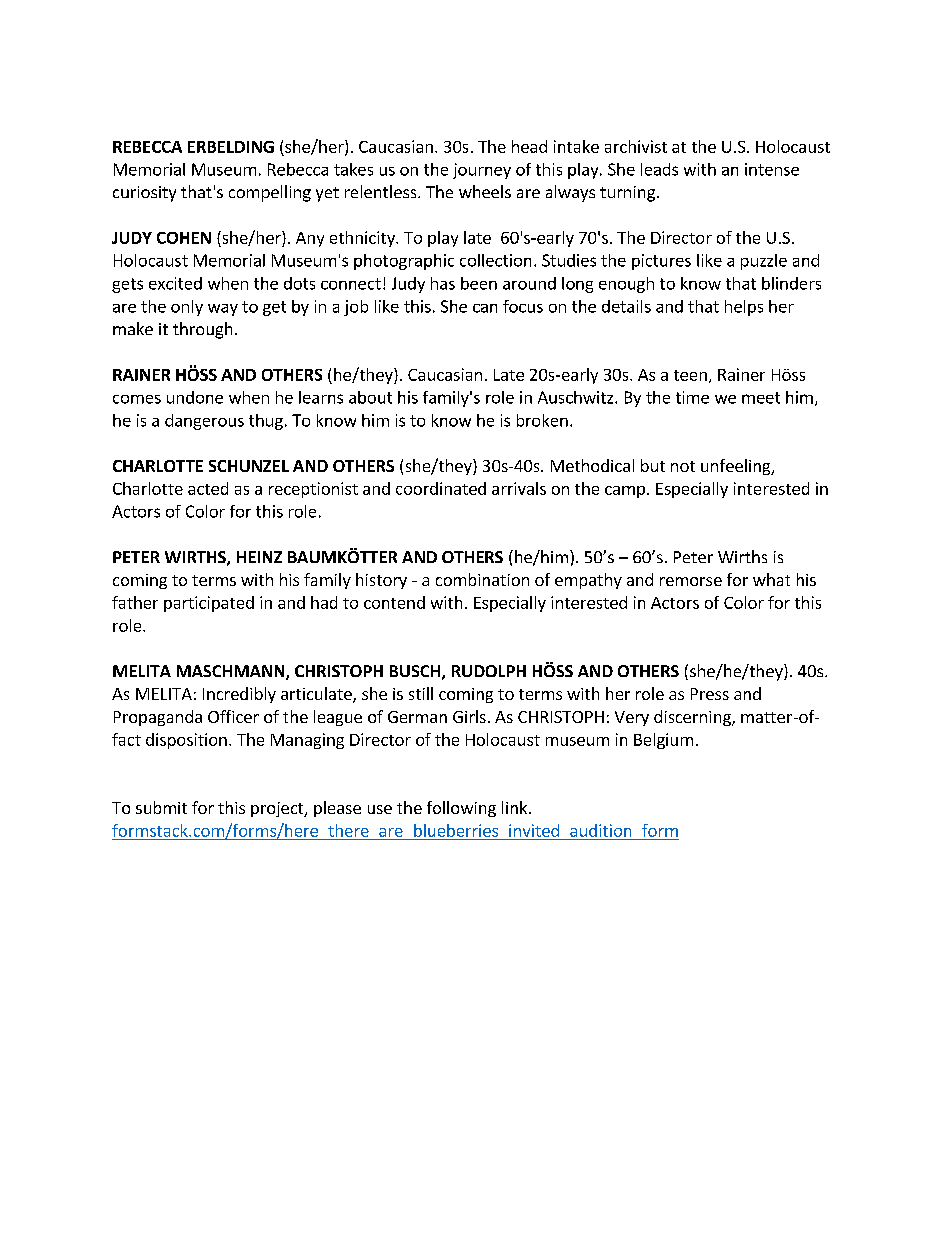  I want to click on unfeeling, so click(737, 467).
